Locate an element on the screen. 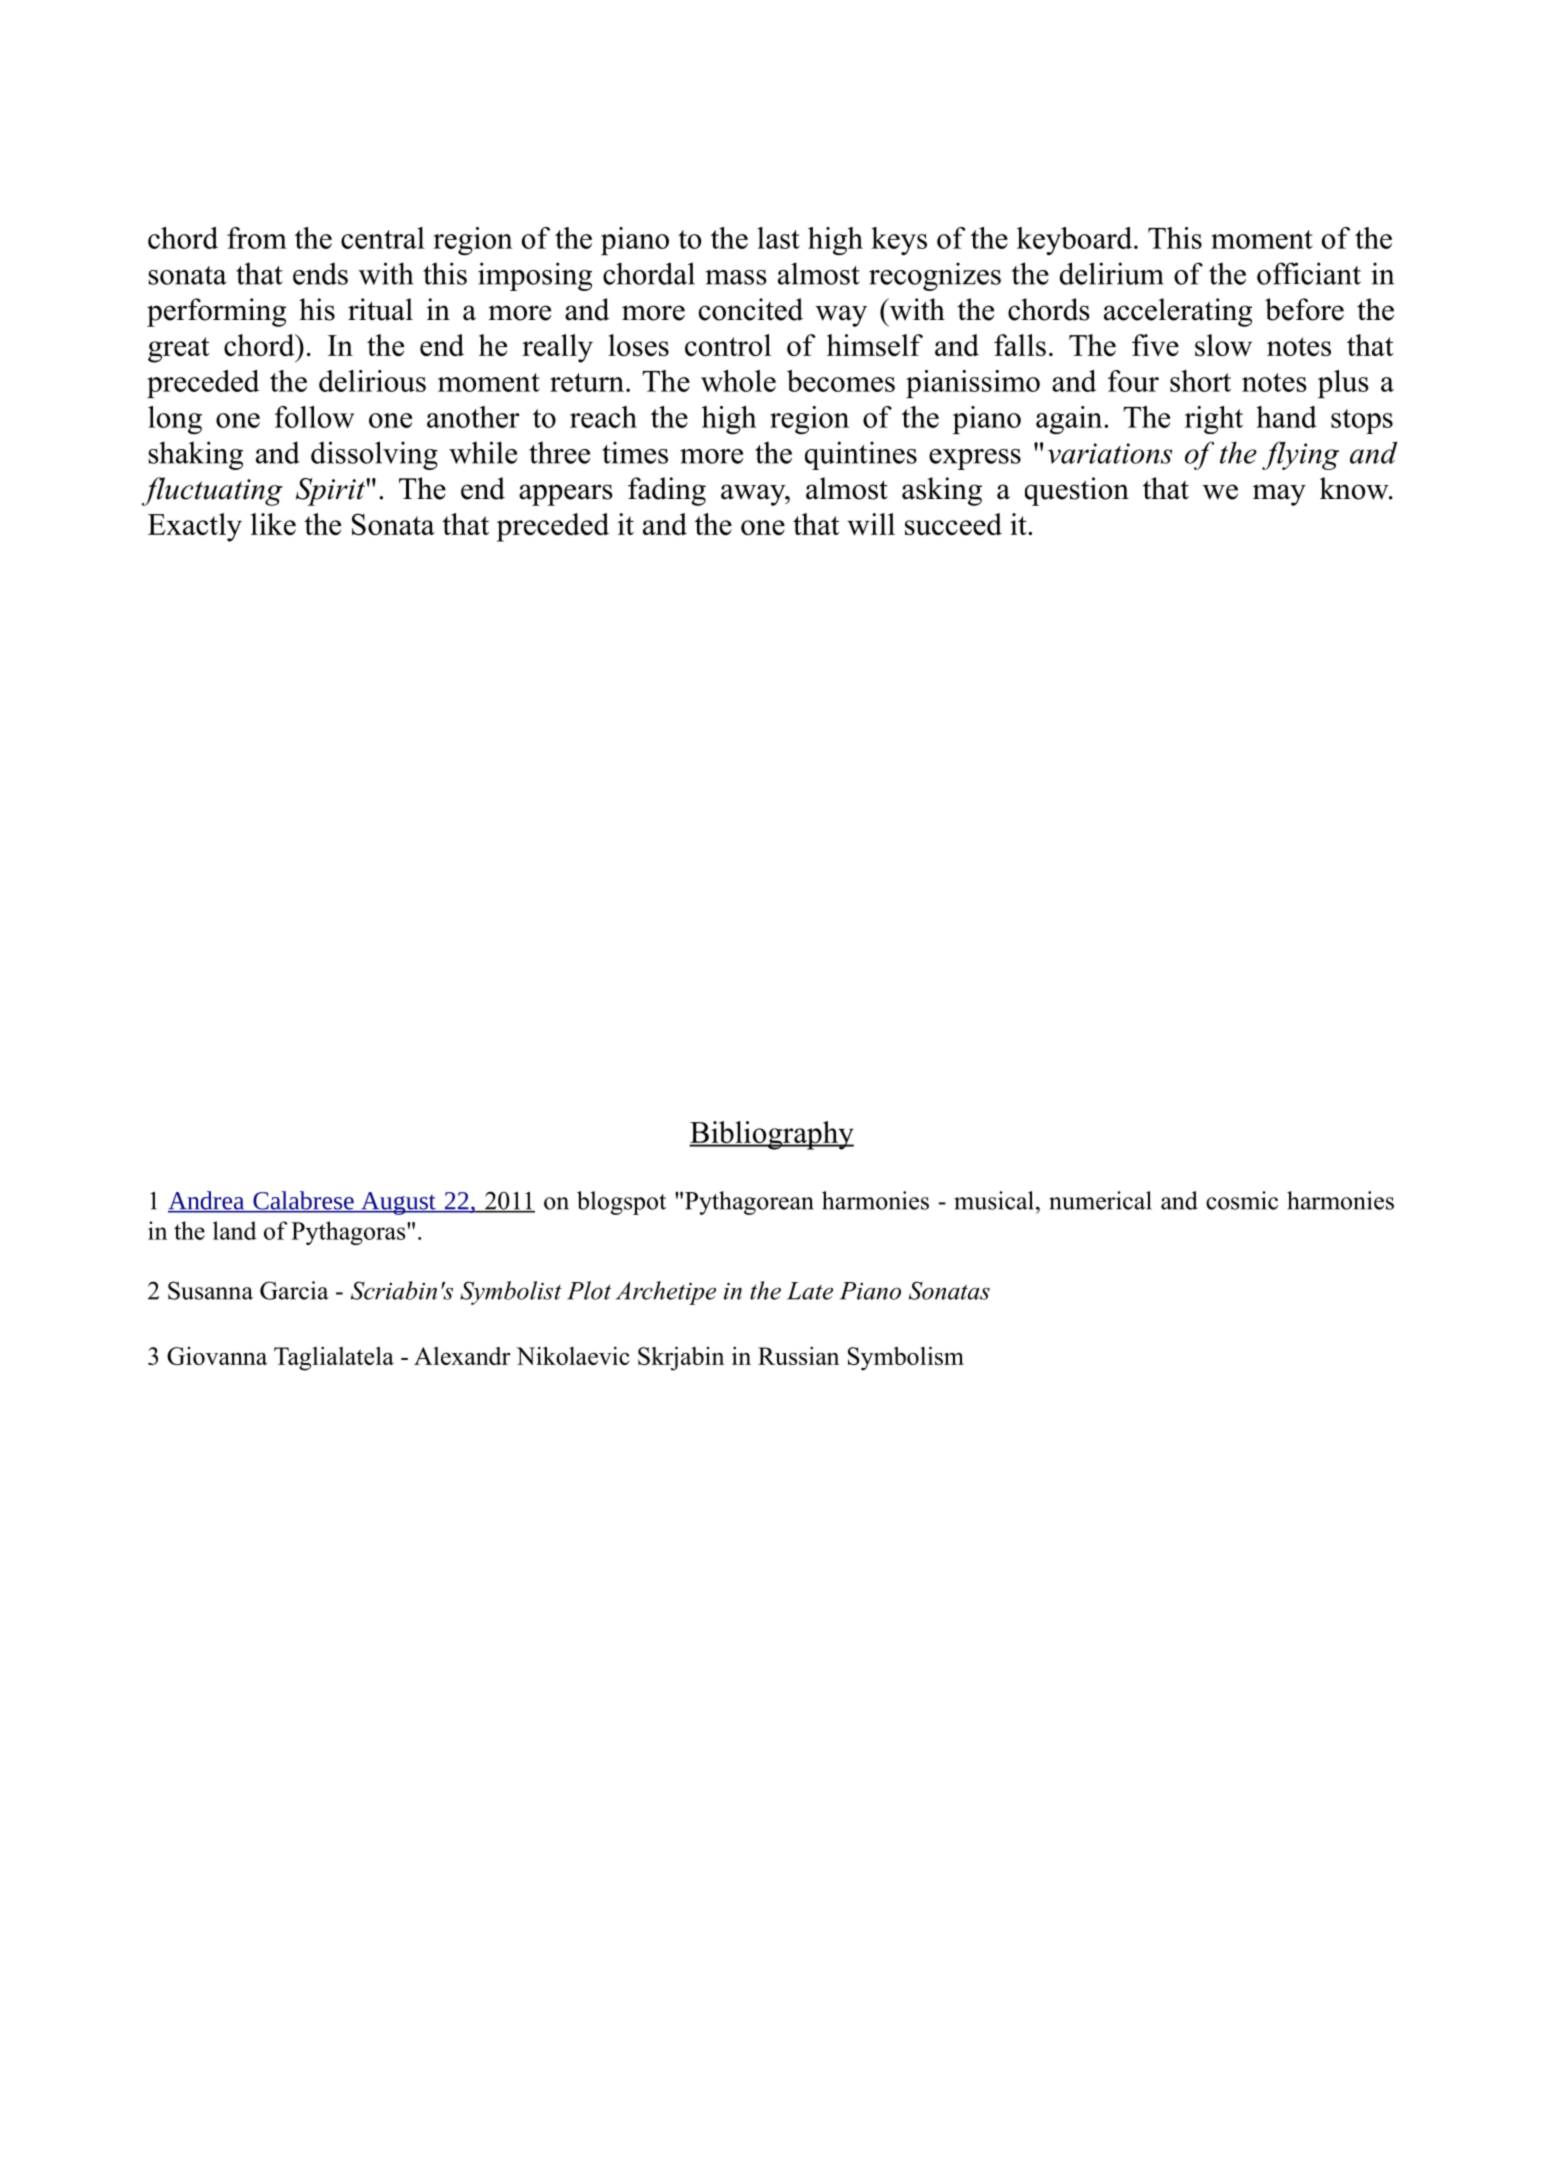 The width and height of the screenshot is (1543, 2182). mass is located at coordinates (736, 277).
